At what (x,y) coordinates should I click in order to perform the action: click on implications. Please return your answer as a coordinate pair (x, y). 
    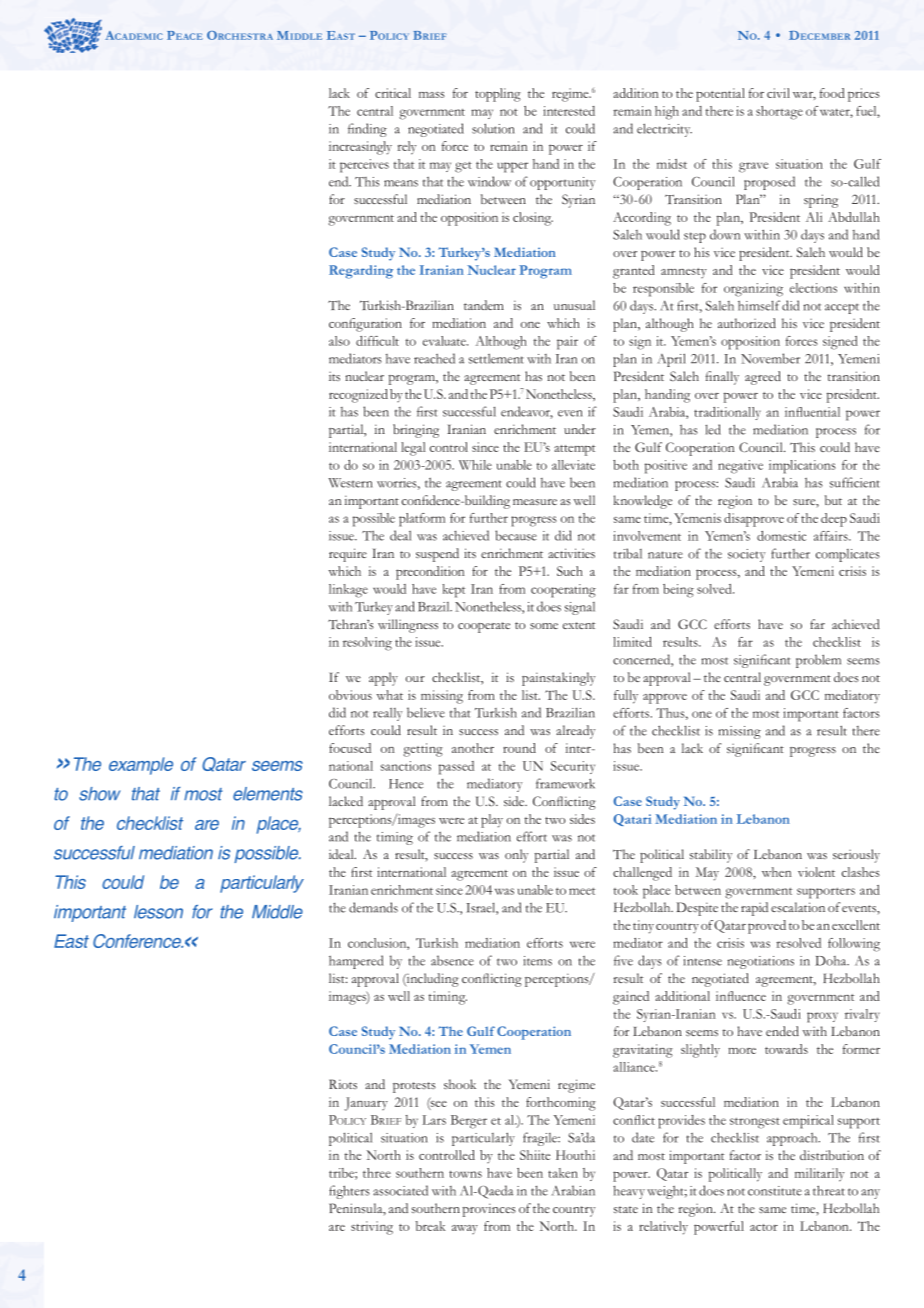
    Looking at the image, I should click on (802, 467).
